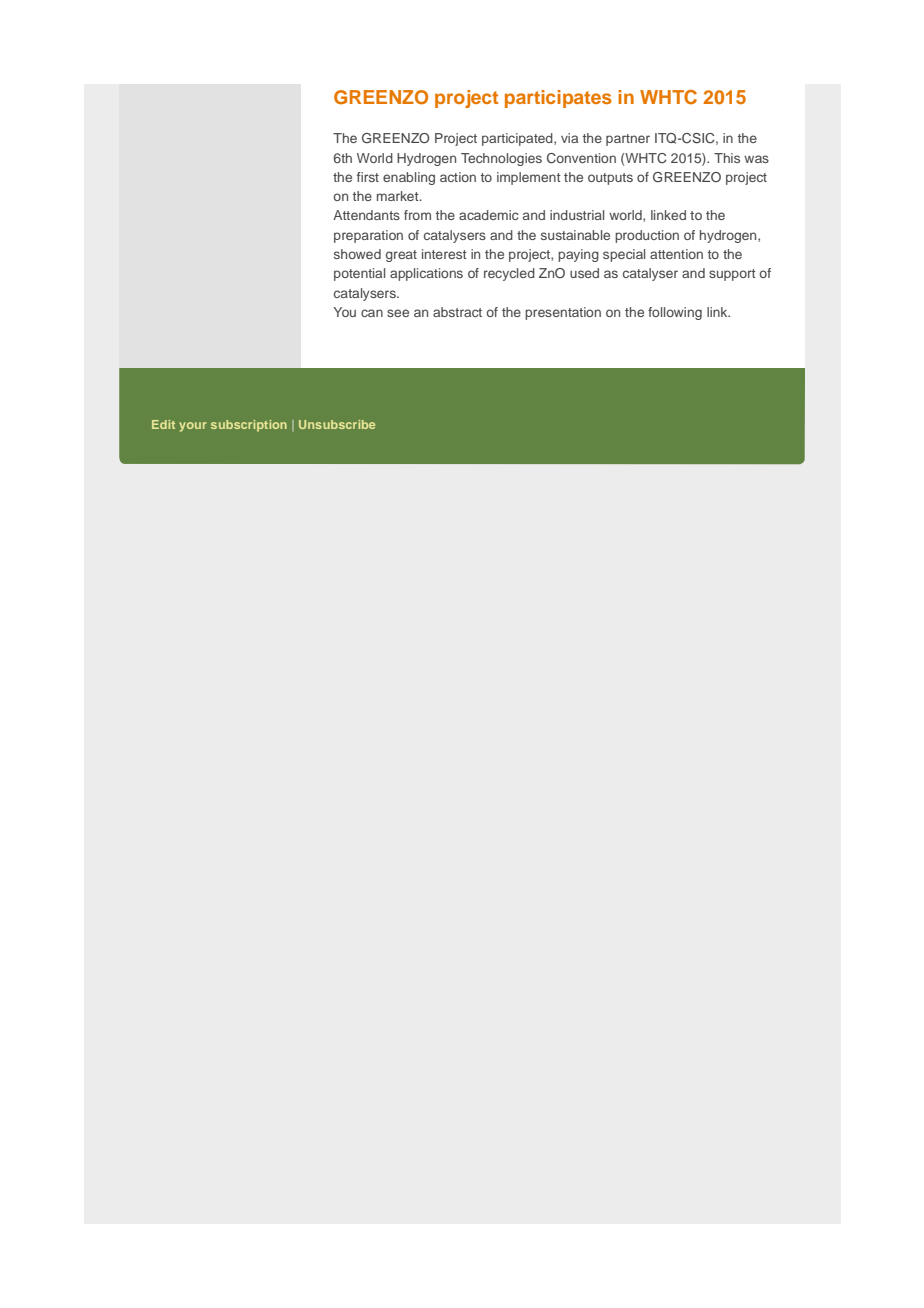  What do you see at coordinates (357, 254) in the document?
I see `showed` at bounding box center [357, 254].
